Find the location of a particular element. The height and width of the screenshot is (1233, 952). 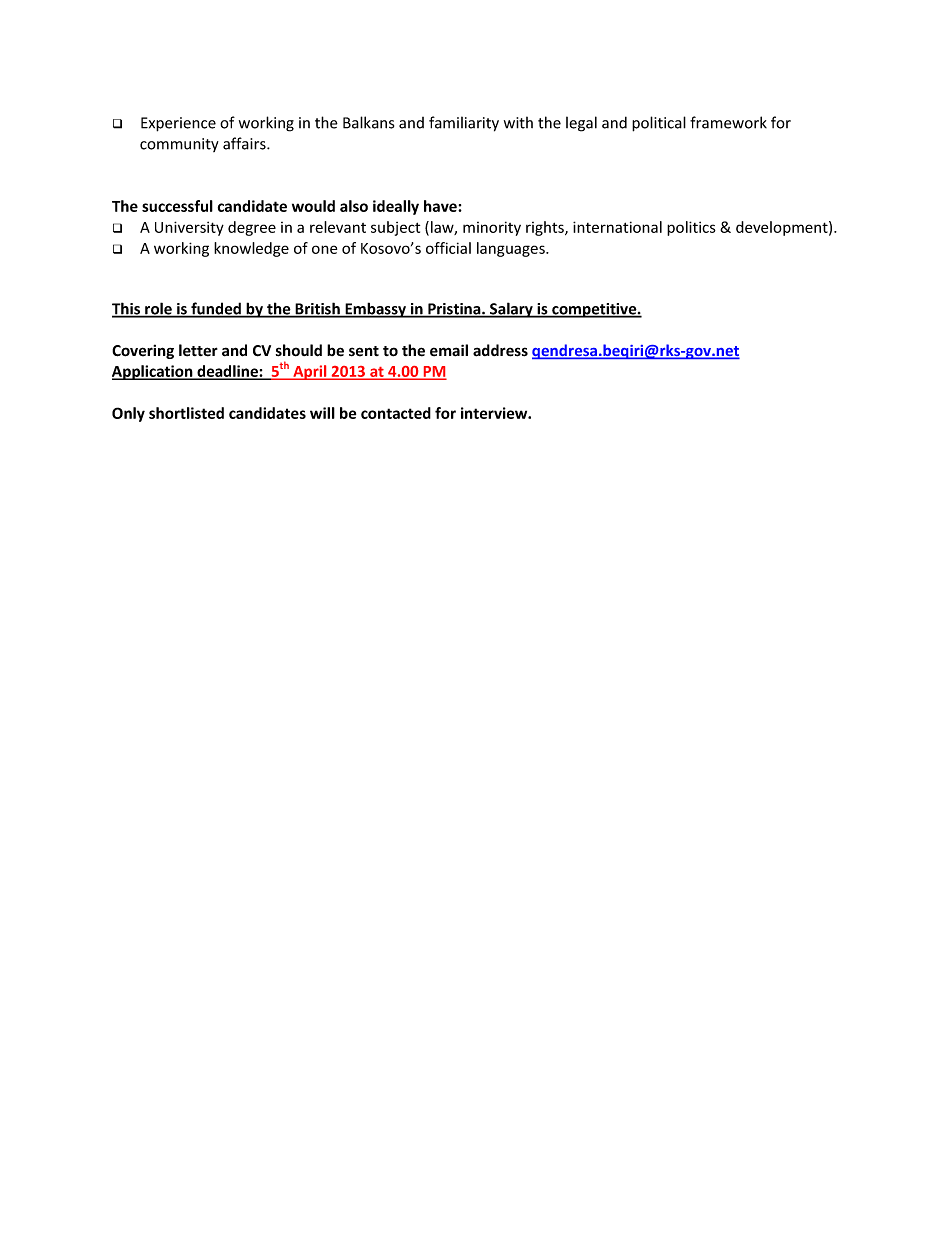

Embassy is located at coordinates (376, 310).
